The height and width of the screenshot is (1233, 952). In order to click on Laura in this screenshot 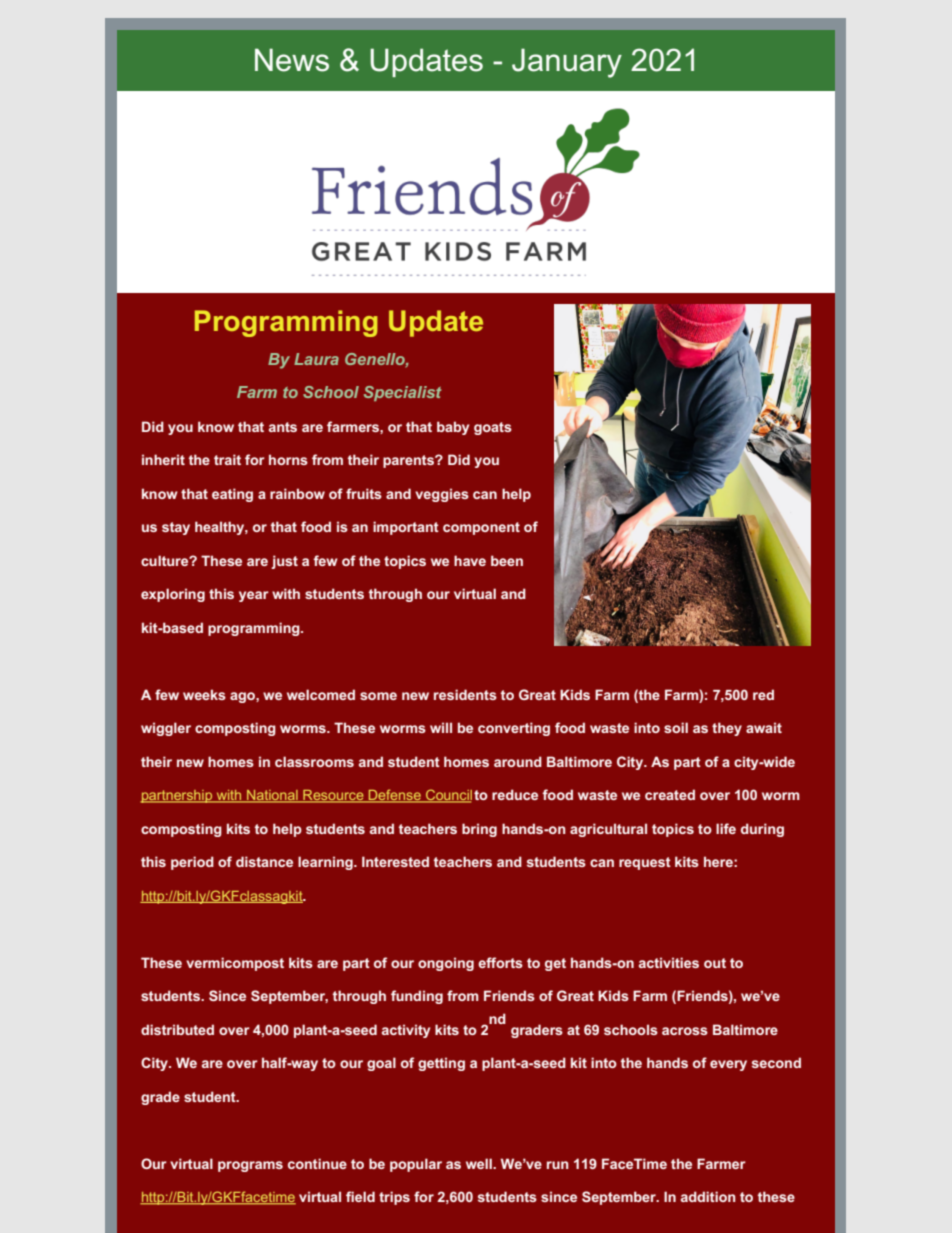, I will do `click(316, 359)`.
